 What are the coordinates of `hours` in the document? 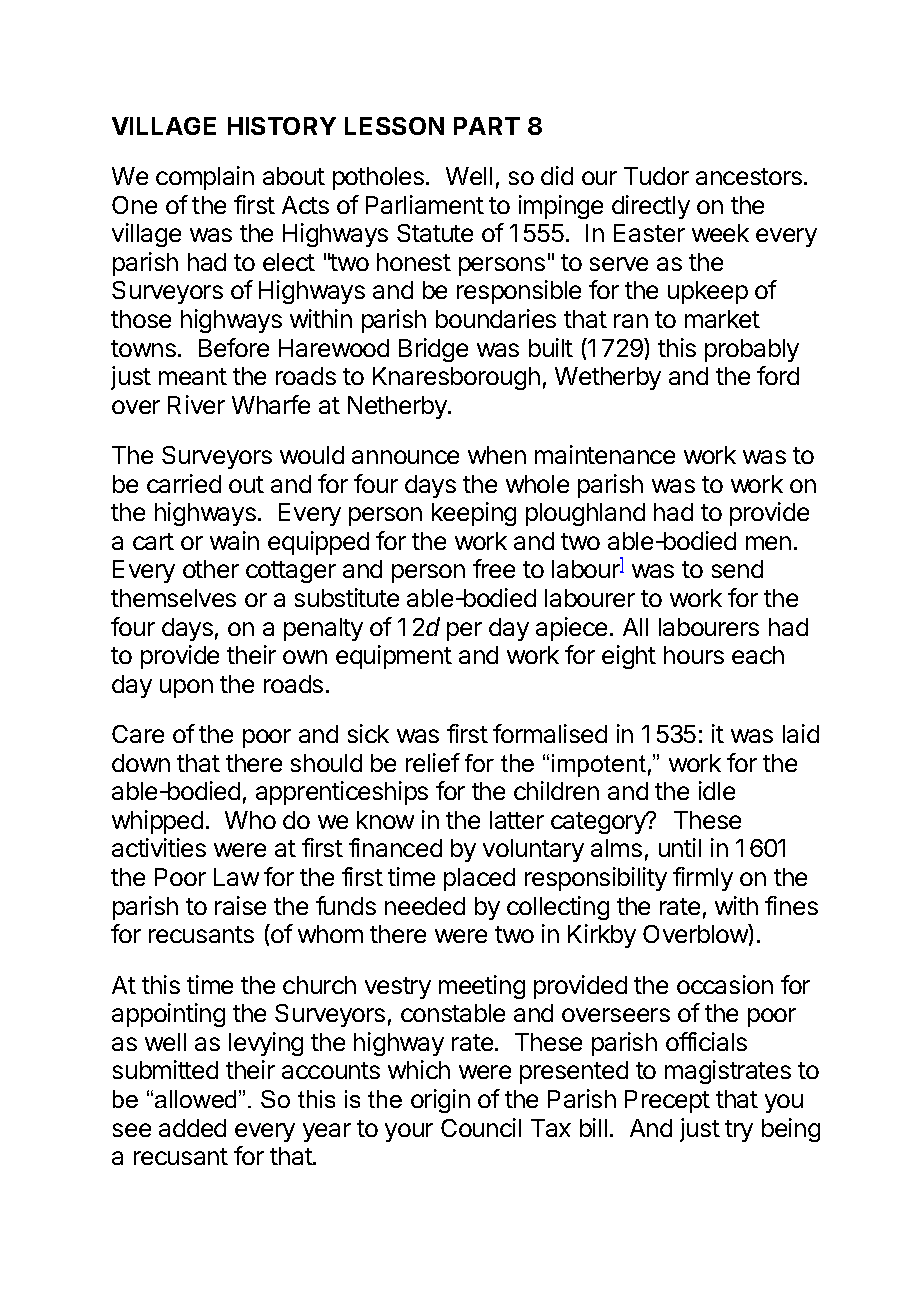 It's located at (694, 655).
